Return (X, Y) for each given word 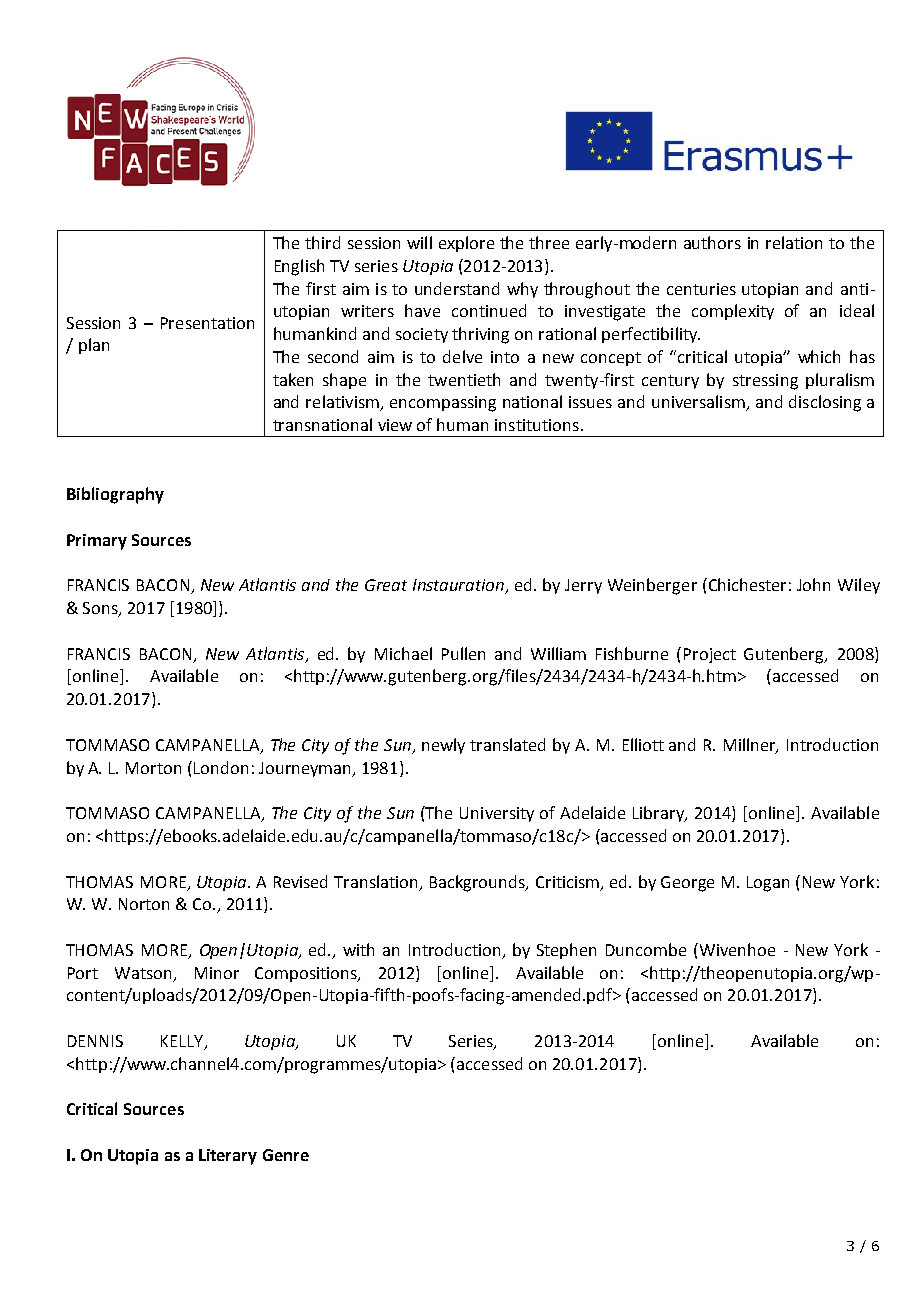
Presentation (207, 323)
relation (794, 242)
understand (457, 288)
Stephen (566, 951)
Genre (286, 1155)
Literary (228, 1157)
